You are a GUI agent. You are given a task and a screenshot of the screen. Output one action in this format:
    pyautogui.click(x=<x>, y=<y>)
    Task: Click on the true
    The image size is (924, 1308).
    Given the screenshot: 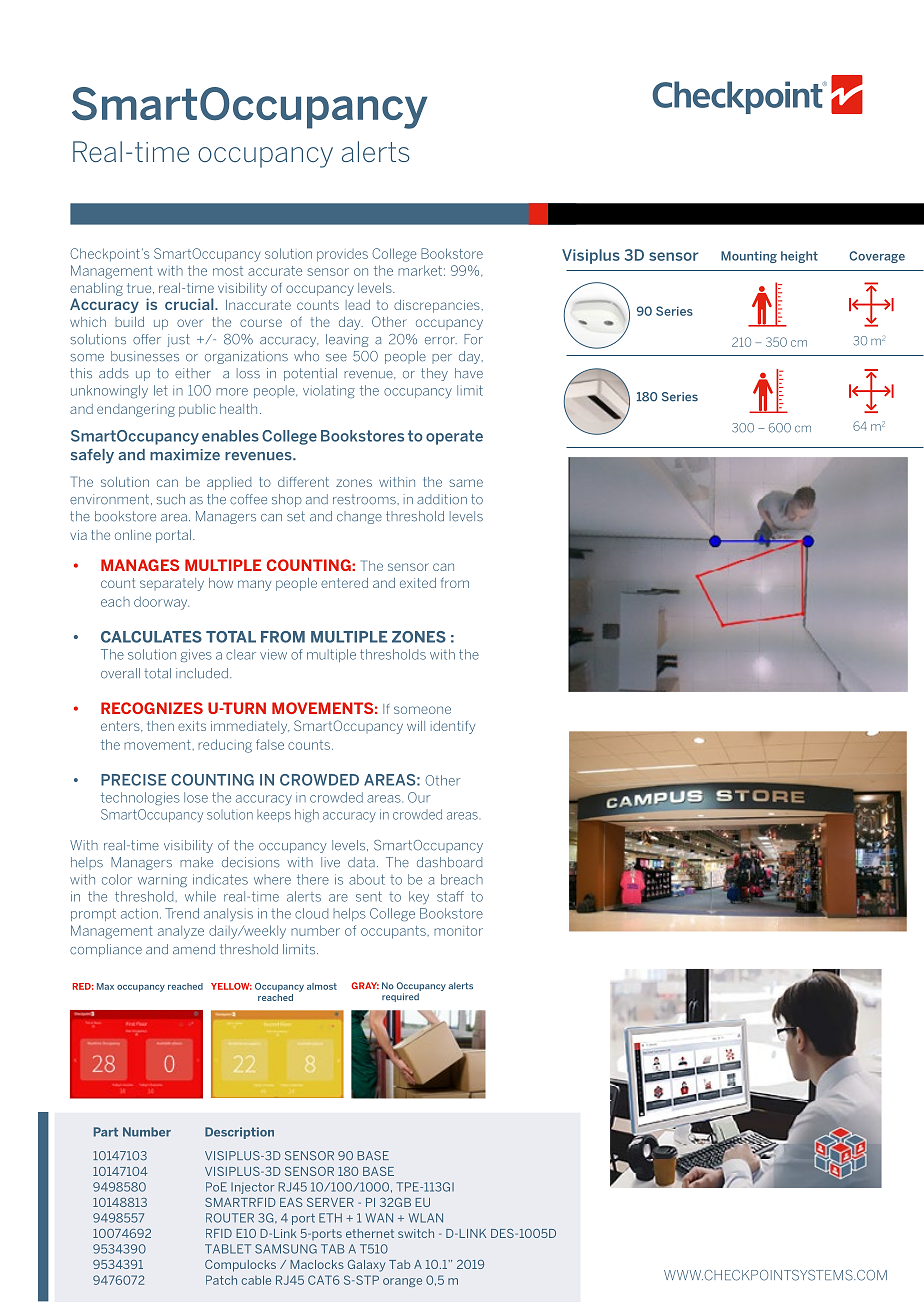 What is the action you would take?
    pyautogui.click(x=140, y=288)
